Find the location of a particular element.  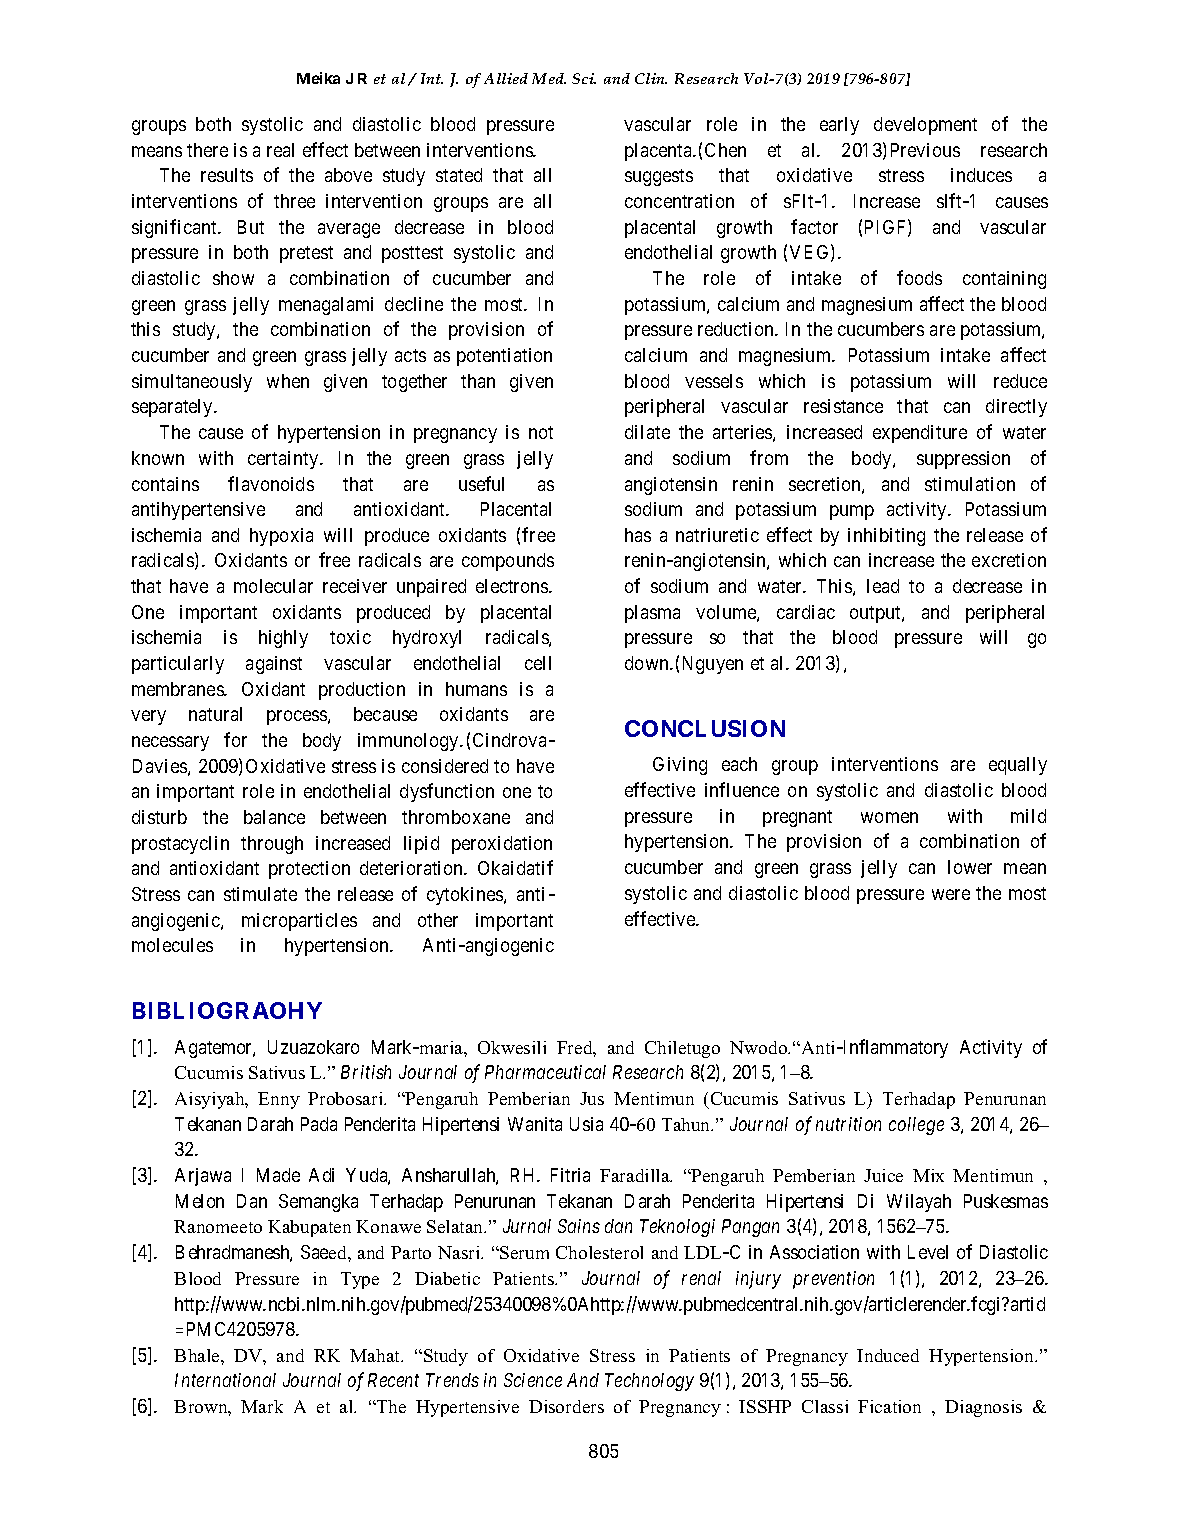

International is located at coordinates (225, 1380).
